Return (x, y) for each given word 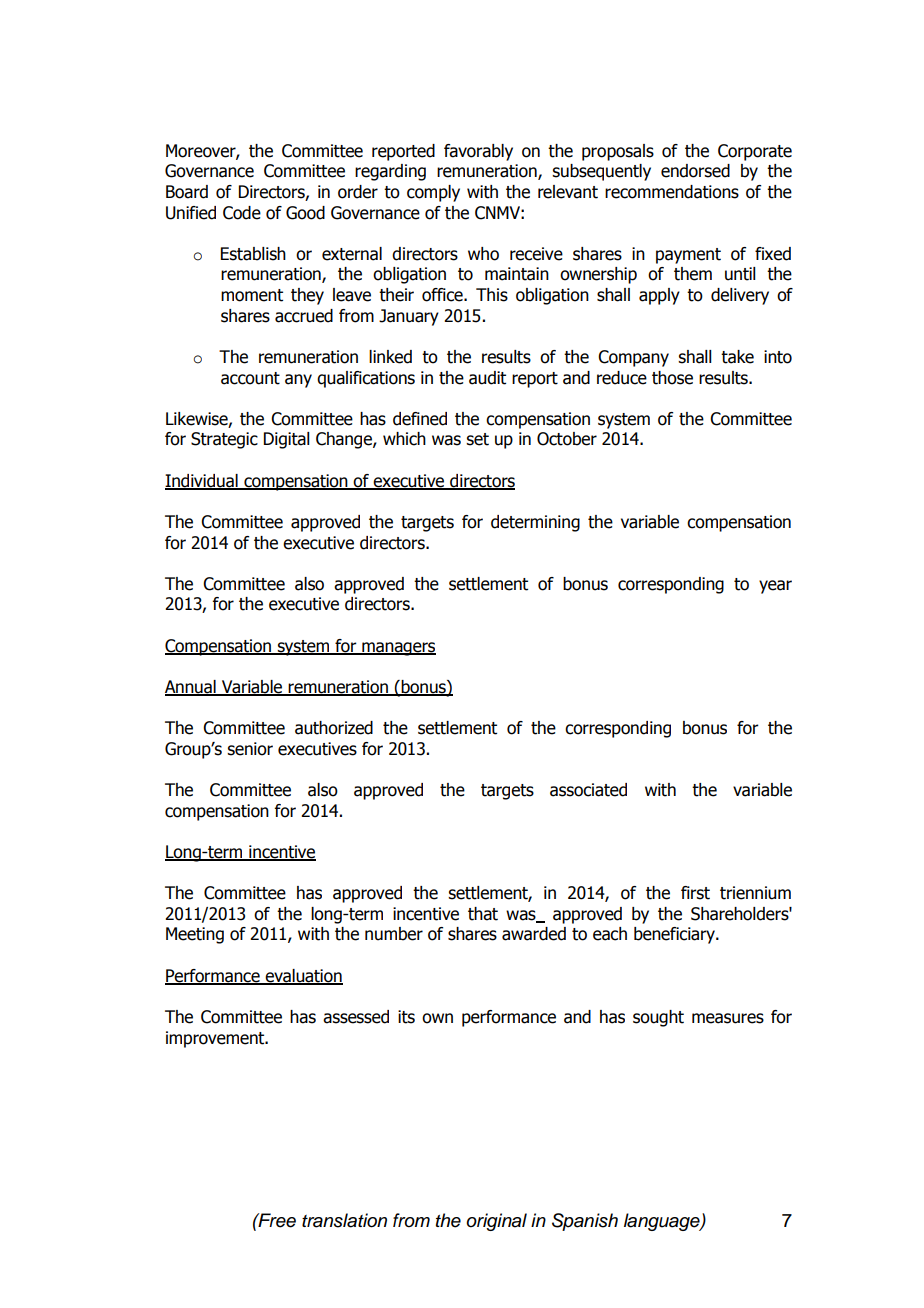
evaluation (303, 977)
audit (487, 378)
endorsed (695, 171)
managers (398, 649)
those (672, 378)
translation (344, 1220)
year (775, 587)
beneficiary (675, 935)
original (496, 1222)
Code (242, 213)
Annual (191, 688)
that (483, 914)
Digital (287, 440)
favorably (478, 152)
